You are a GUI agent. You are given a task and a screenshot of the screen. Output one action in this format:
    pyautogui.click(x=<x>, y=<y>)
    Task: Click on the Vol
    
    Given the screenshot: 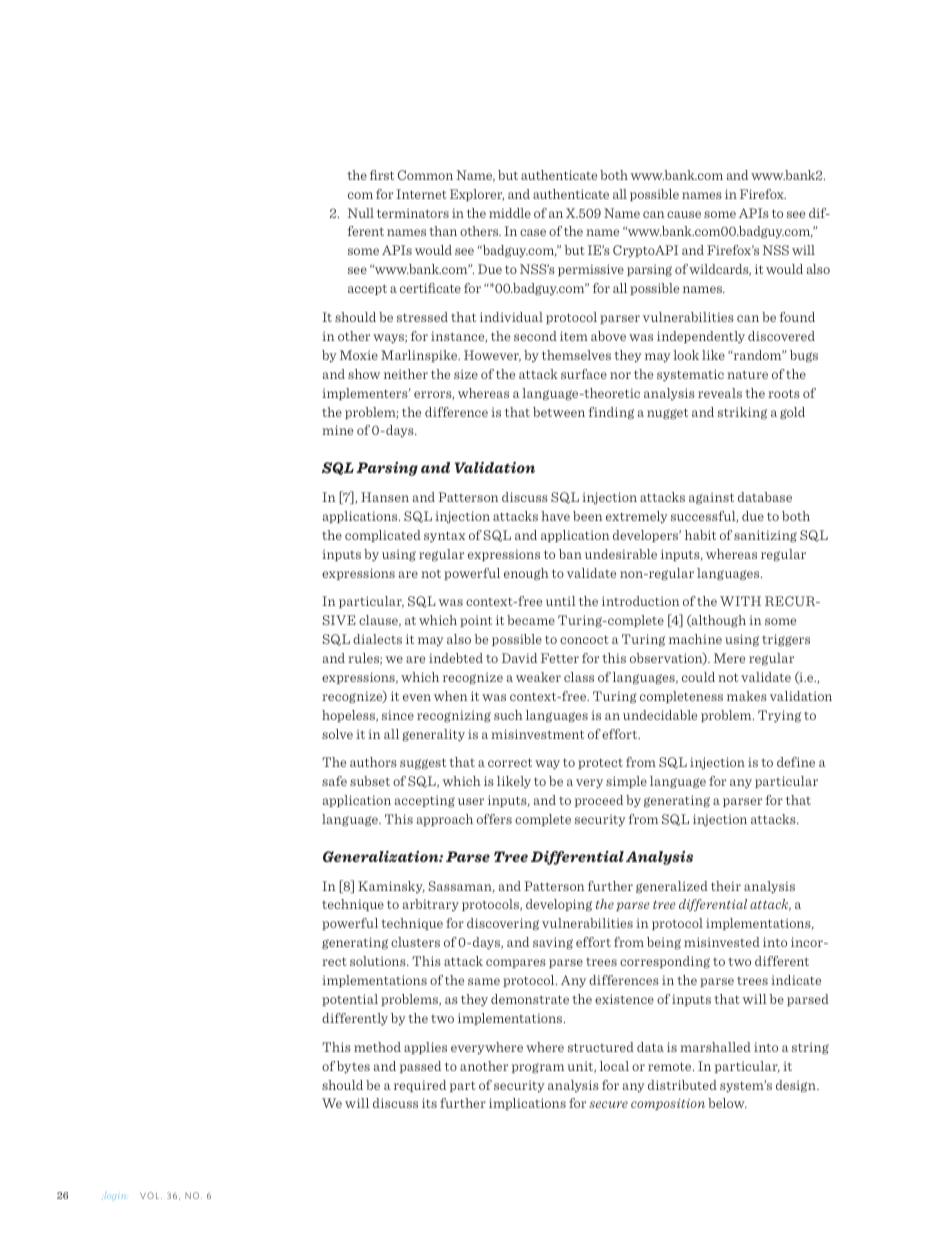 What is the action you would take?
    pyautogui.click(x=151, y=1195)
